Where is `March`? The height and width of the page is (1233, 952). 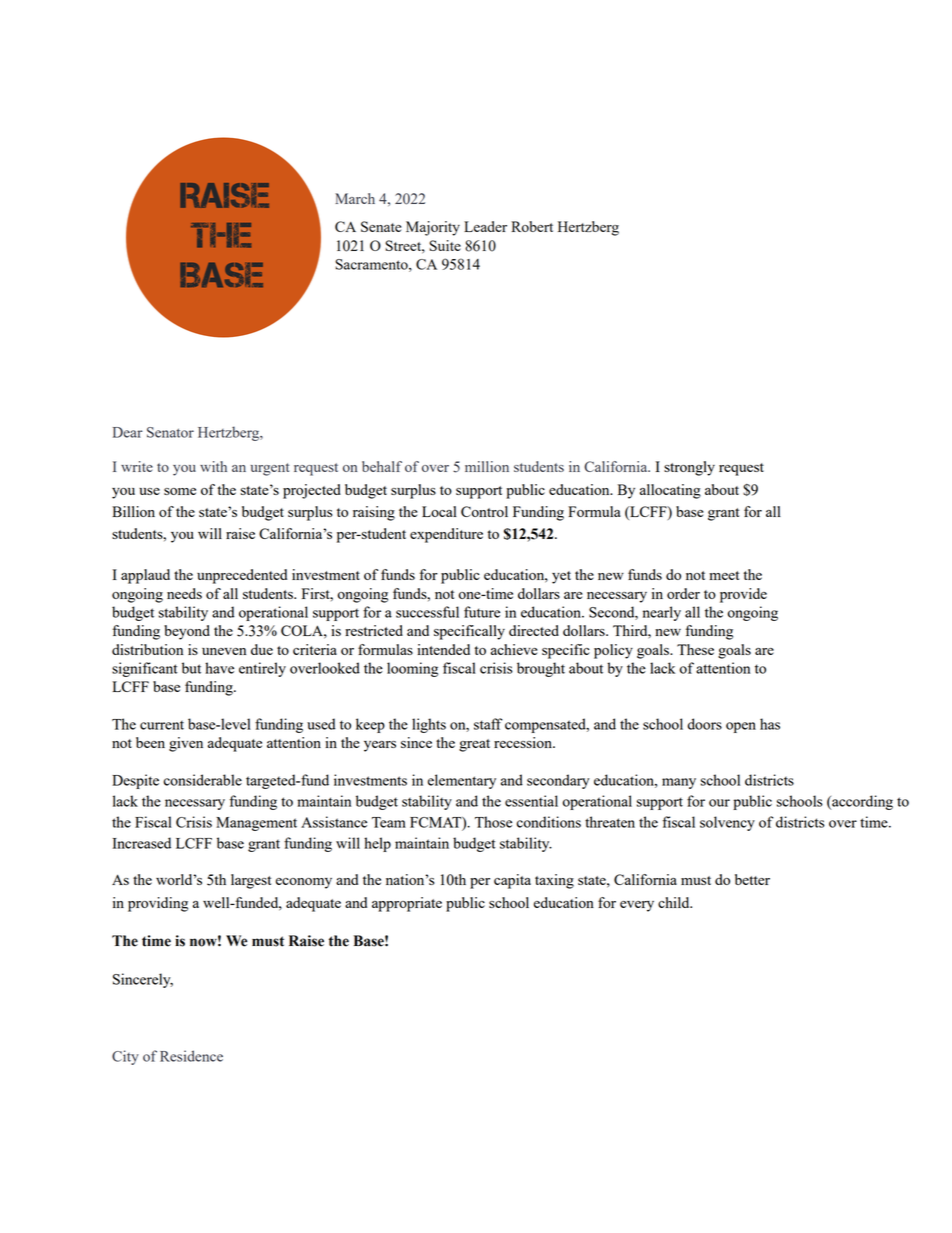
March is located at coordinates (355, 198).
